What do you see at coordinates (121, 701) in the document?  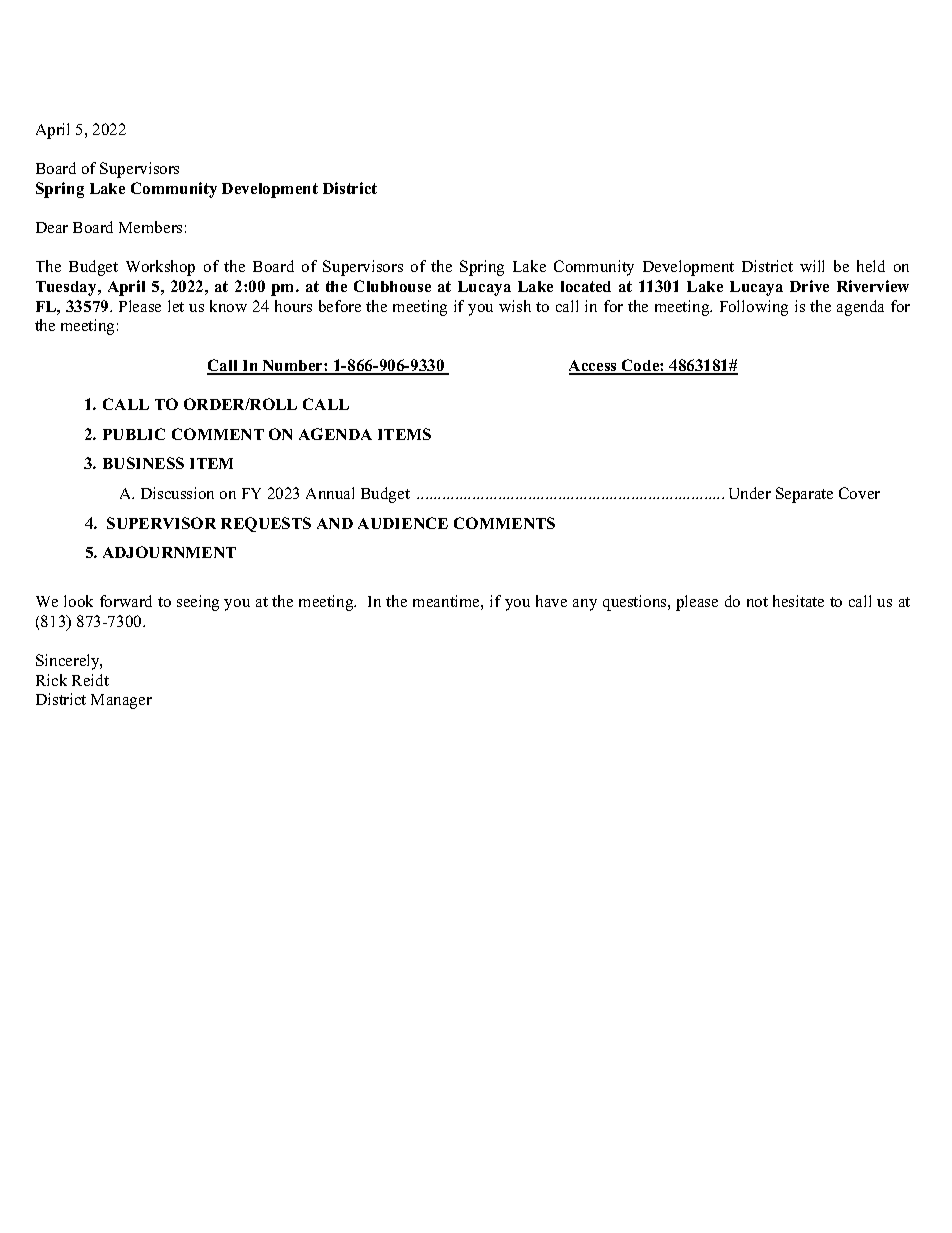 I see `Manager` at bounding box center [121, 701].
